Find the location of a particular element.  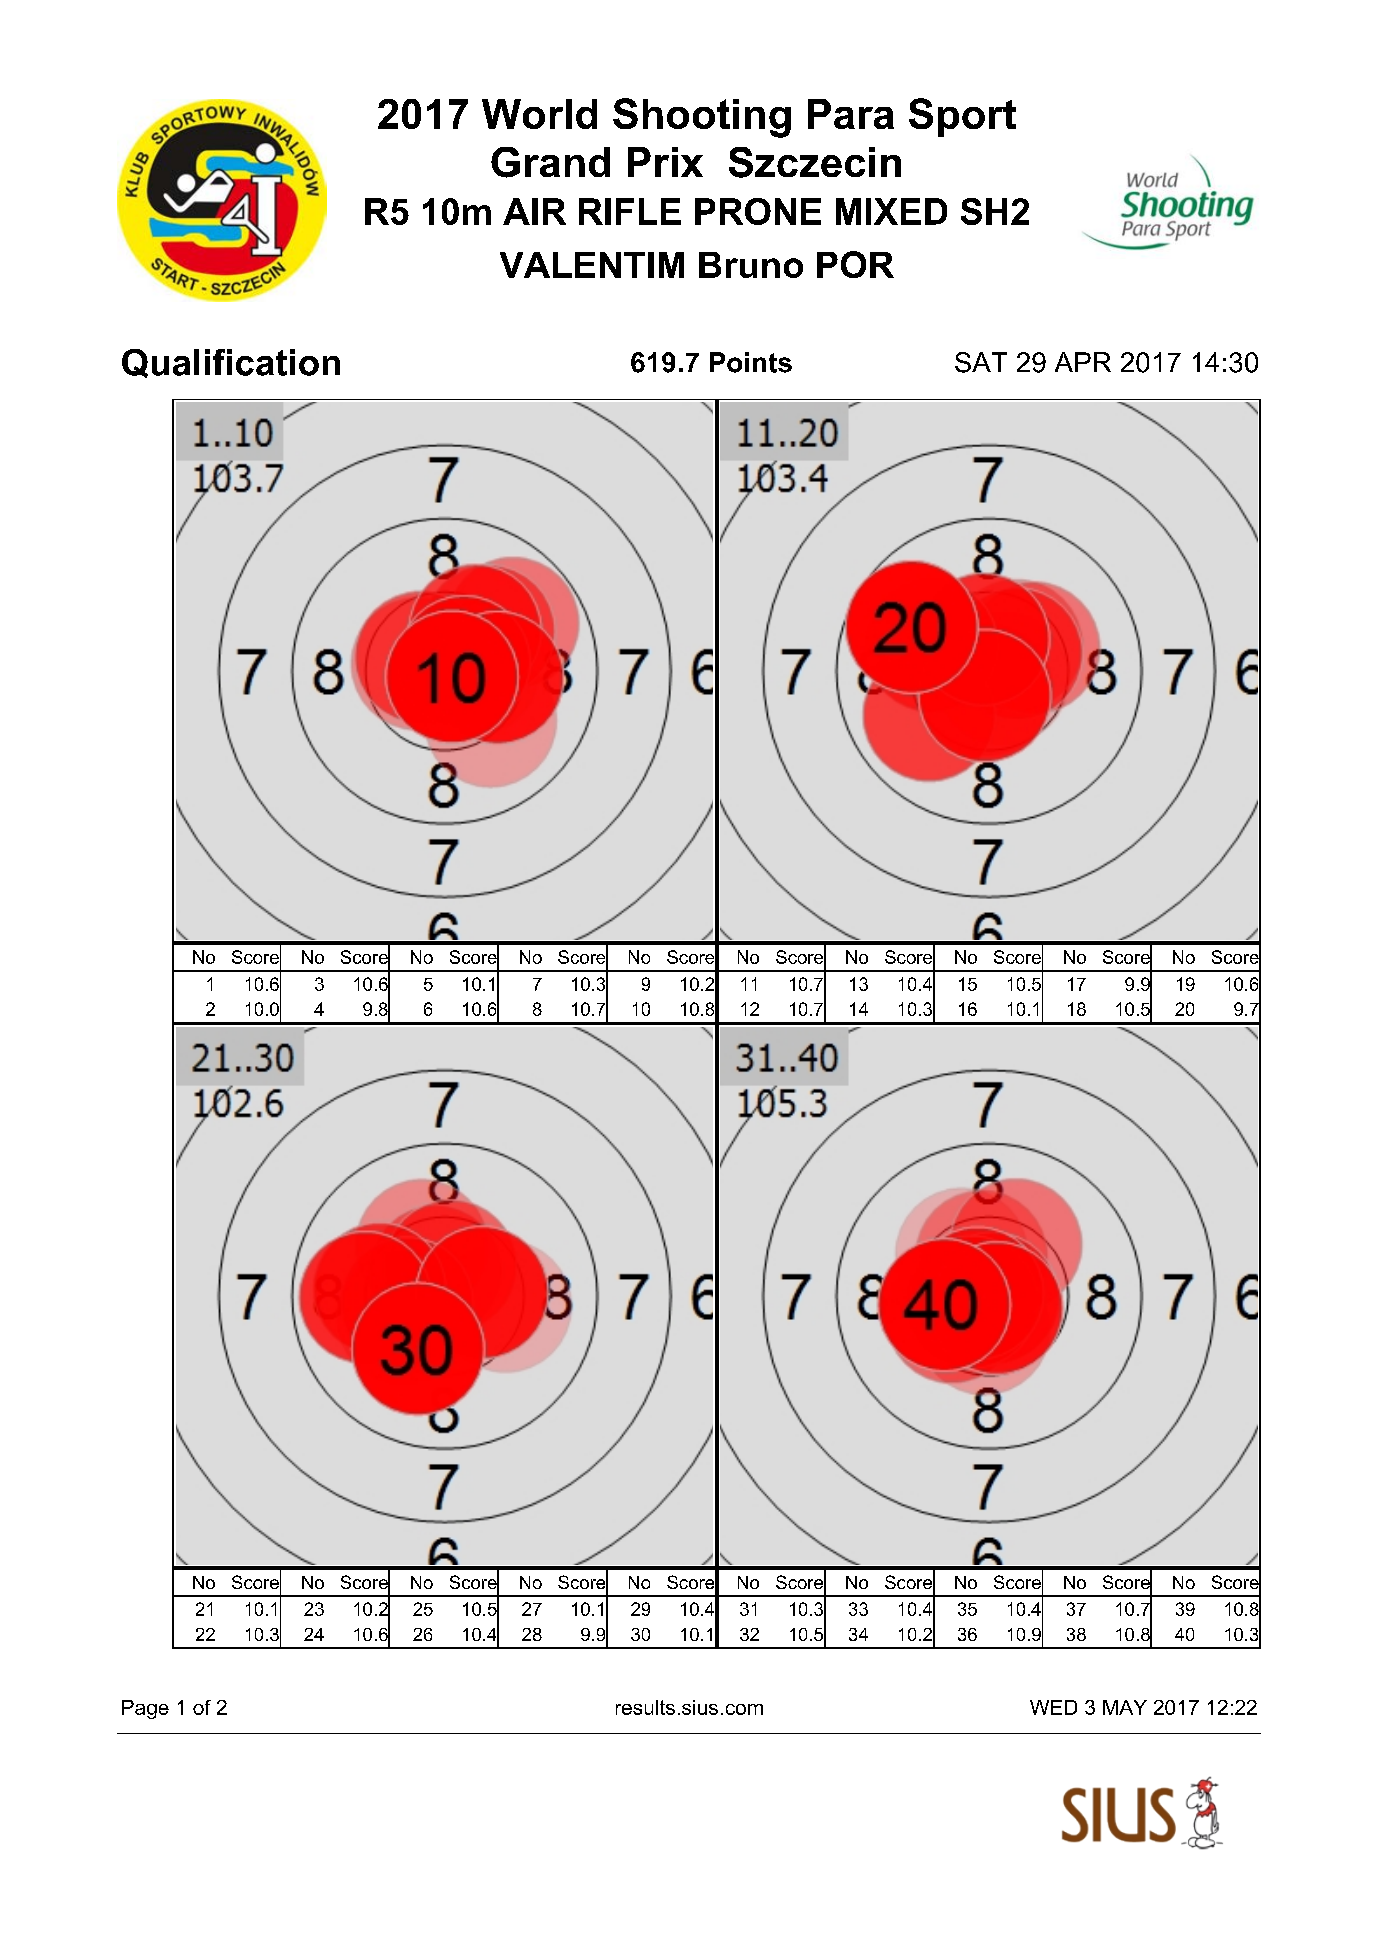

APR is located at coordinates (1083, 362).
